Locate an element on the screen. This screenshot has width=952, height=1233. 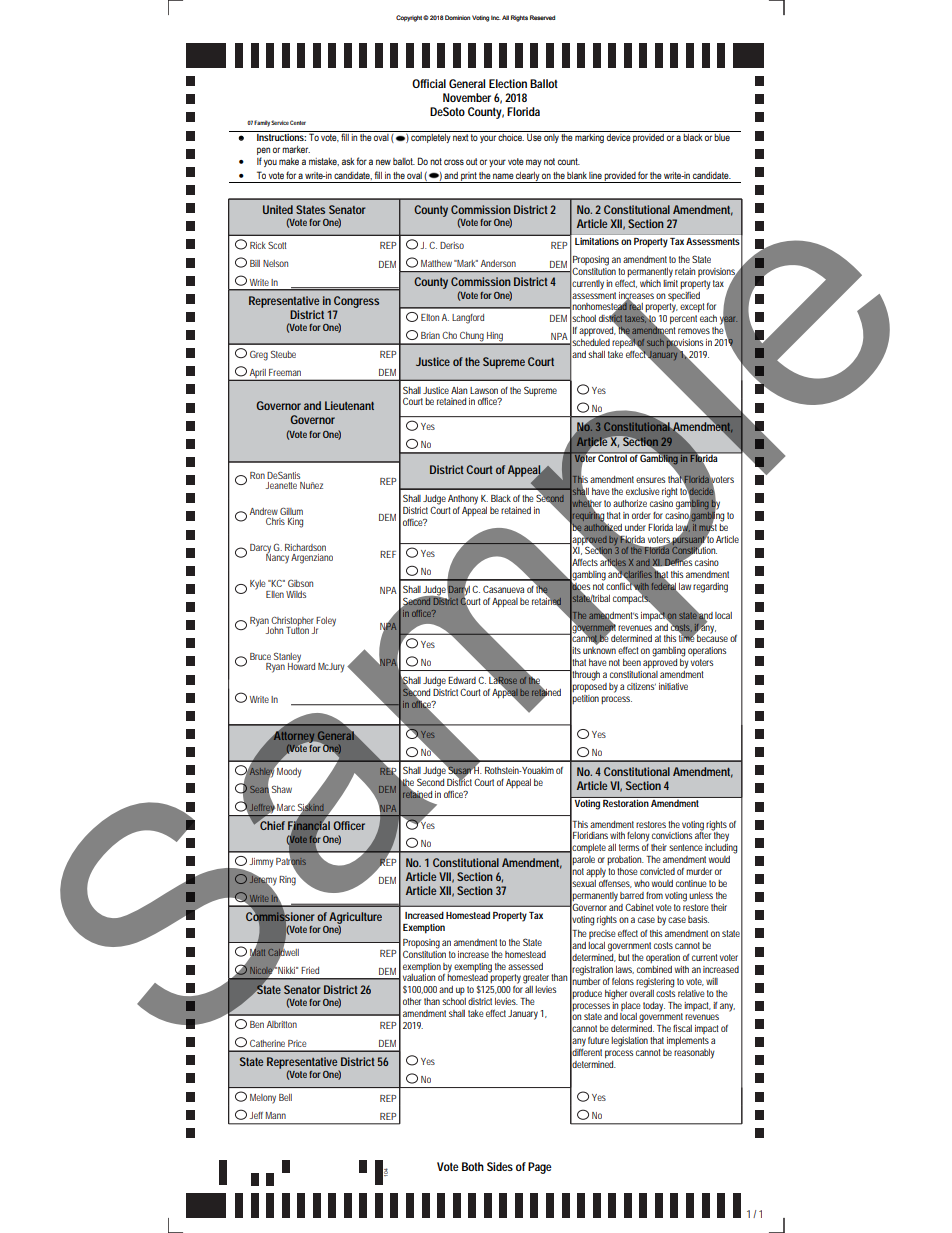
Ballot is located at coordinates (544, 83).
